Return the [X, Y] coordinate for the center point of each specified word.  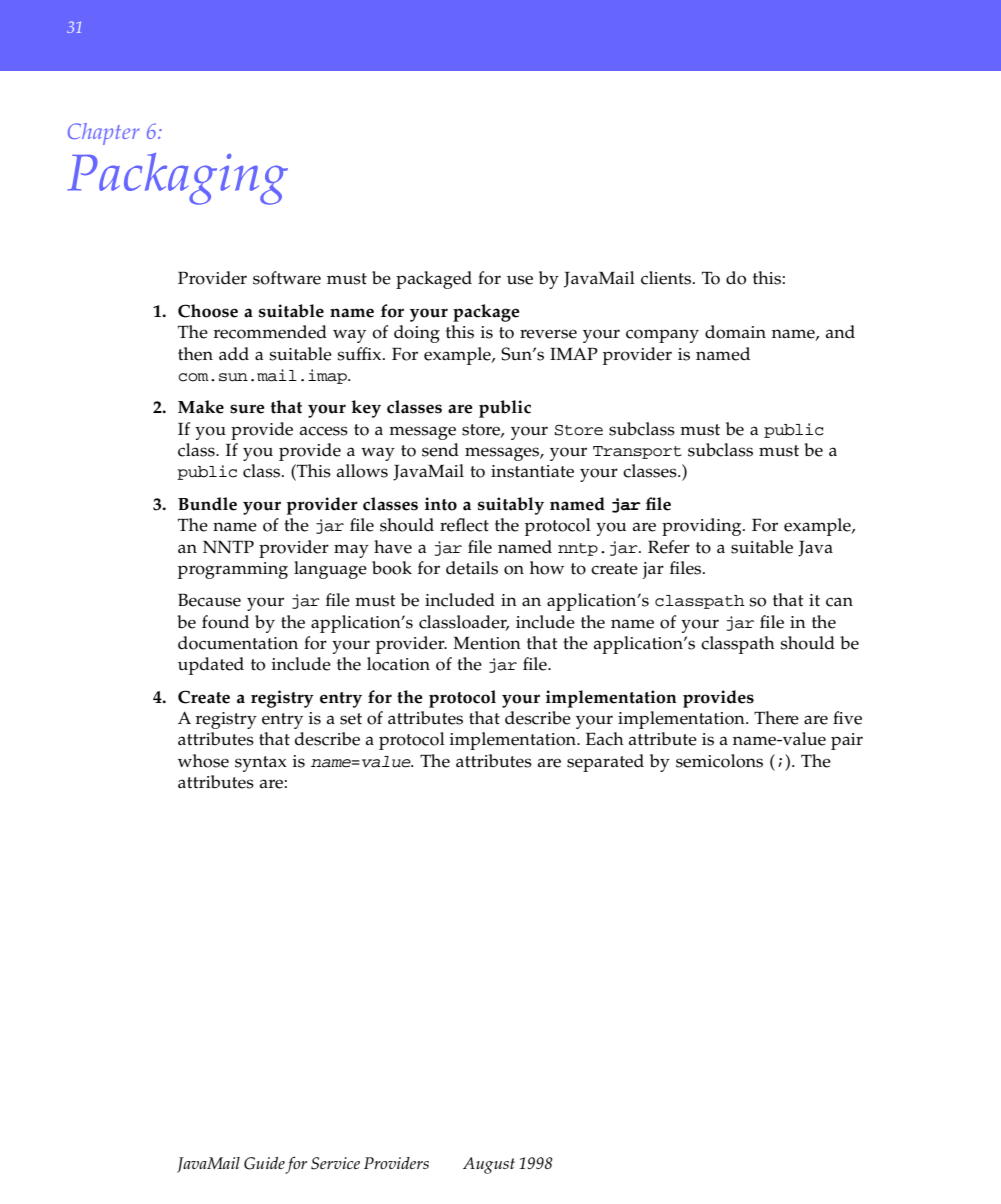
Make [201, 407]
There [776, 718]
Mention [487, 643]
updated [211, 666]
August [489, 1165]
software [287, 278]
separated [605, 763]
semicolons [719, 761]
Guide [264, 1163]
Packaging [177, 179]
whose [203, 761]
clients [667, 278]
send [440, 450]
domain [735, 332]
